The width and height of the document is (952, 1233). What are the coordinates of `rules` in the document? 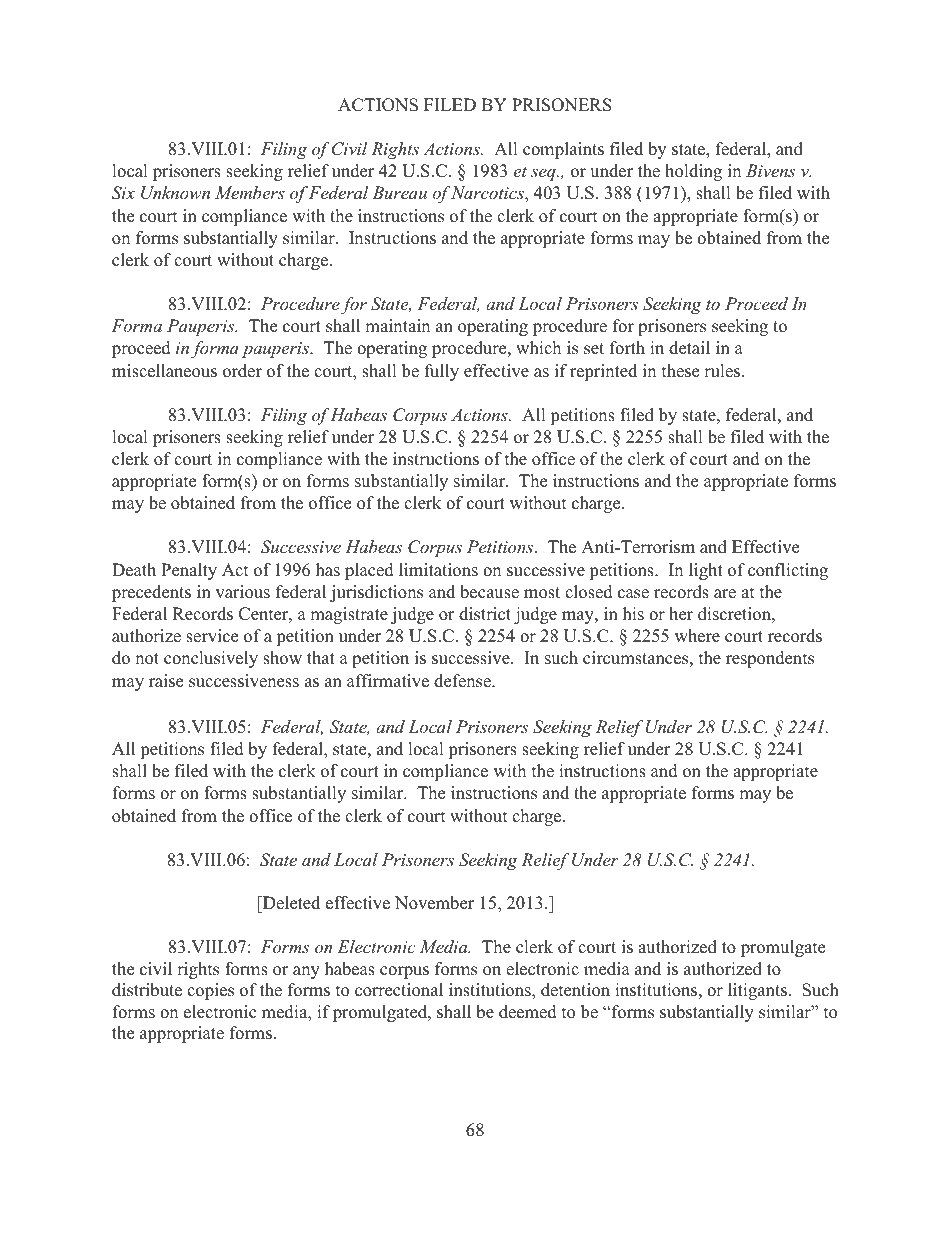 It's located at (722, 371).
